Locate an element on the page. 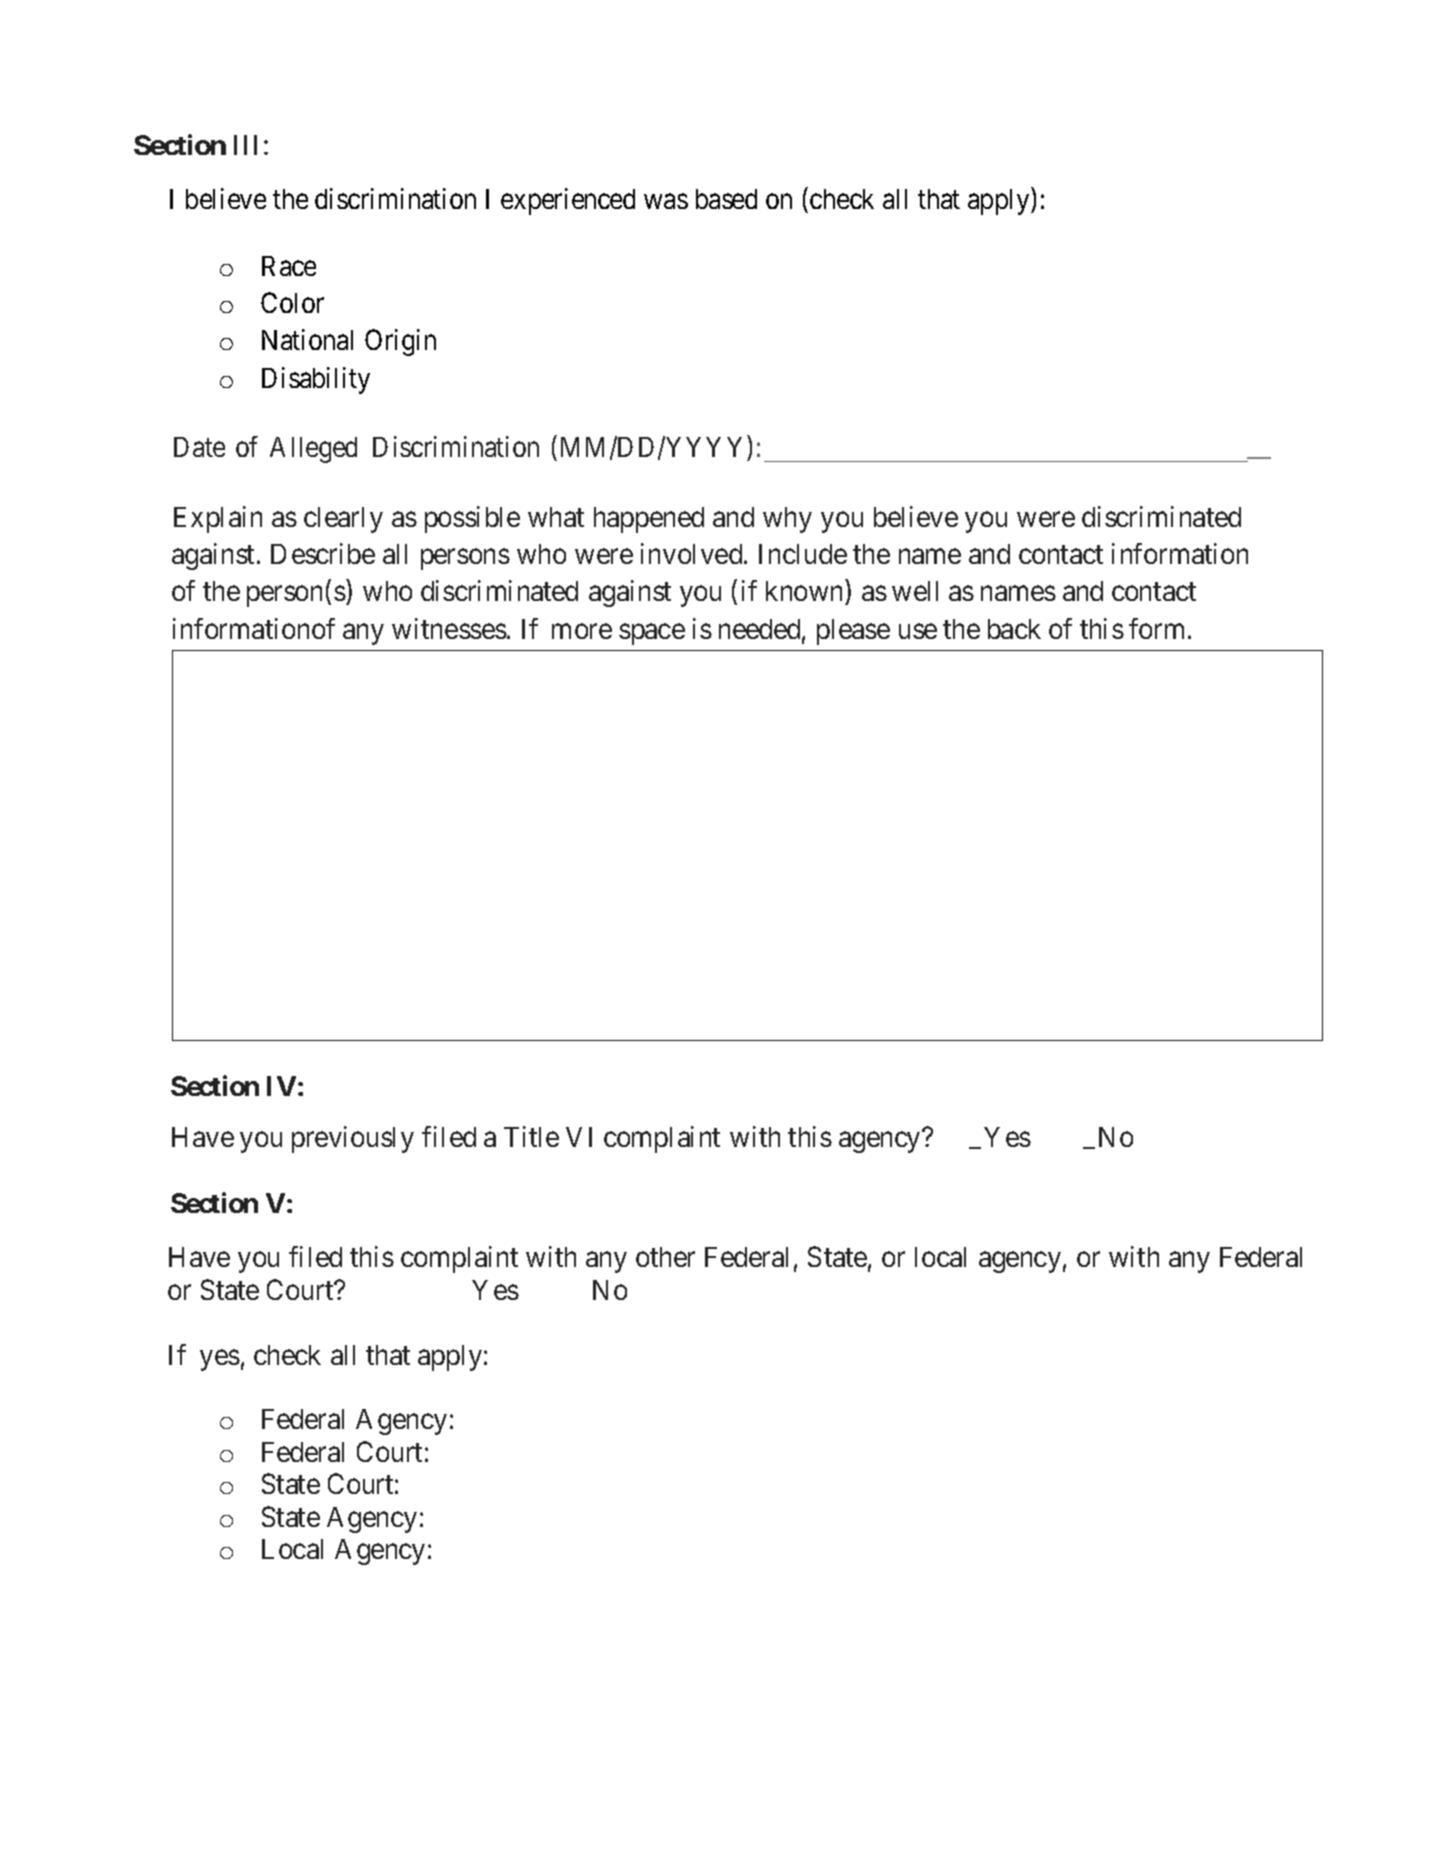 The image size is (1435, 1857). other is located at coordinates (665, 1257).
